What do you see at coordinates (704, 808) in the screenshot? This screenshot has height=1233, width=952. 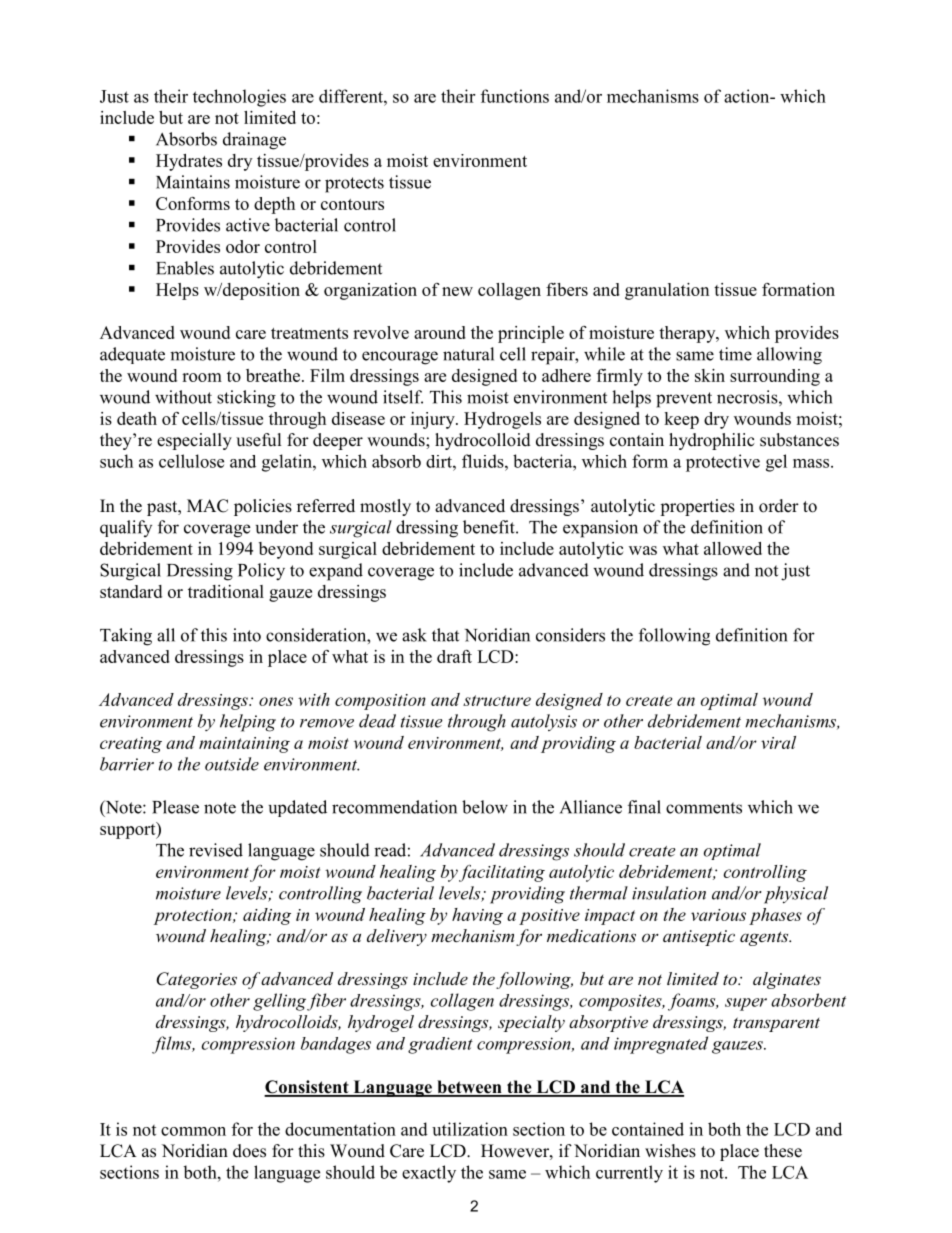 I see `comments` at bounding box center [704, 808].
